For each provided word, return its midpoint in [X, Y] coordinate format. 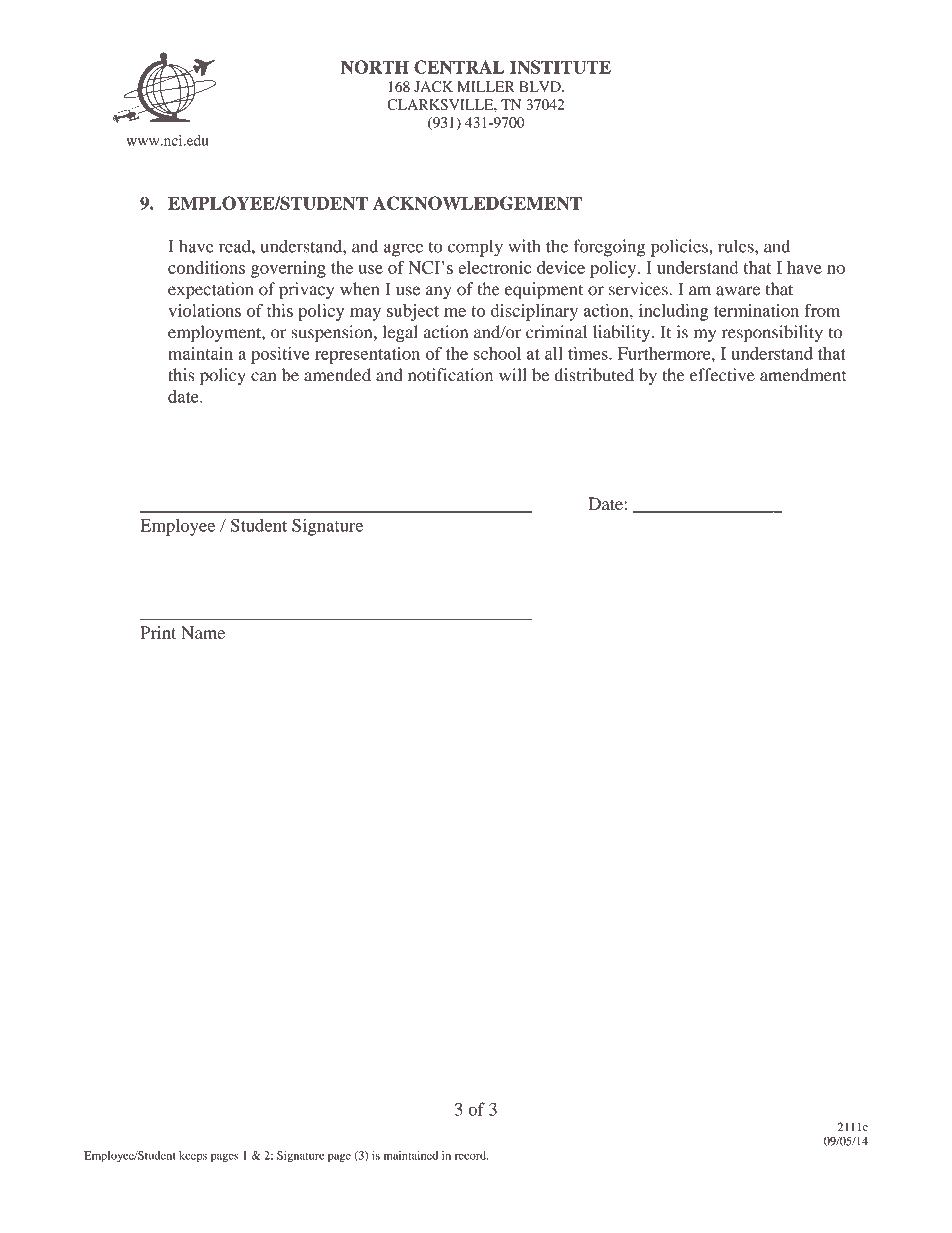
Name [203, 632]
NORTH [375, 67]
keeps [193, 1157]
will [513, 374]
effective [722, 375]
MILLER [486, 86]
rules [737, 246]
